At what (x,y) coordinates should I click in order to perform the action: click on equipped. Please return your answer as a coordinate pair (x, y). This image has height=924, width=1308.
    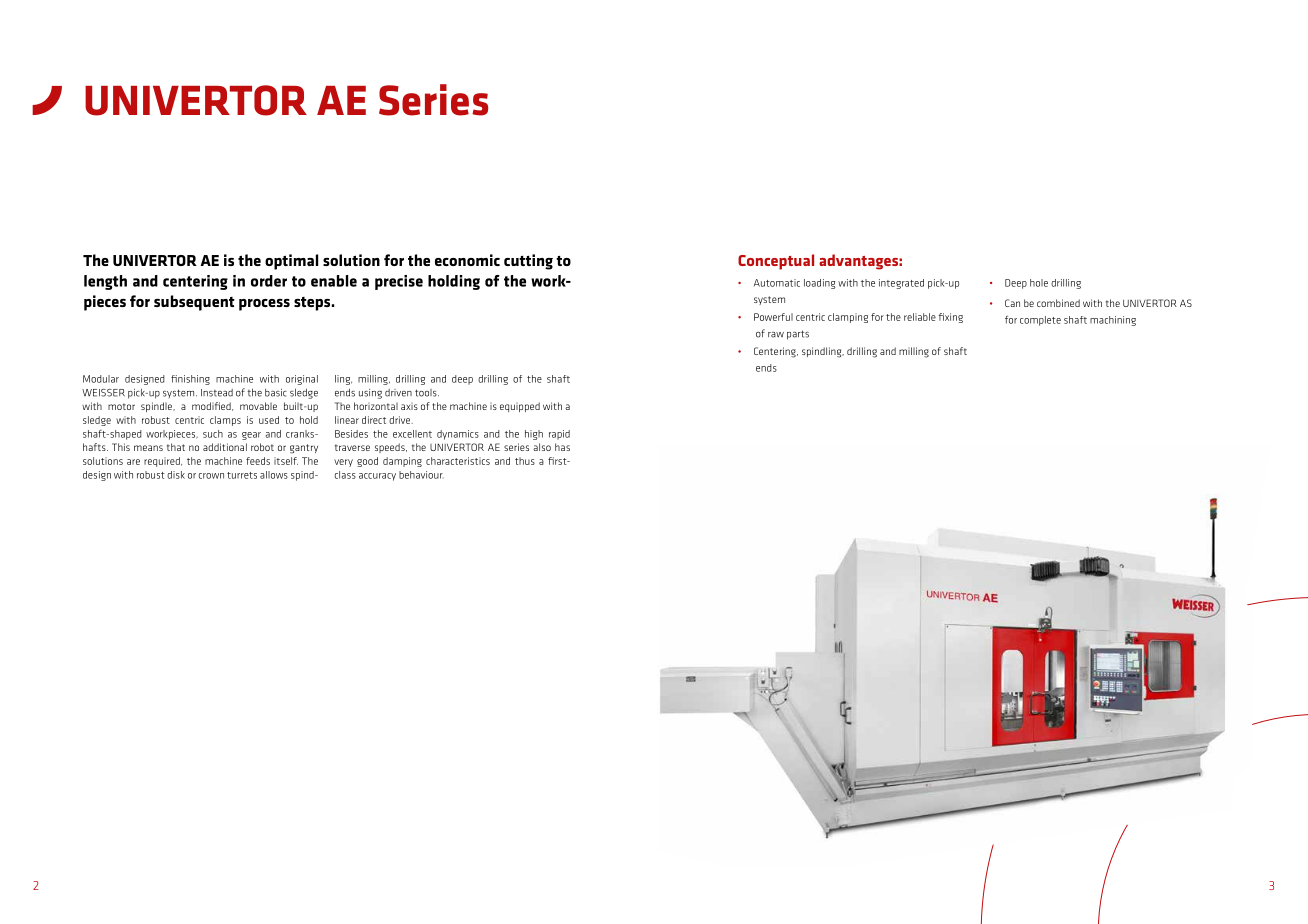
    Looking at the image, I should click on (520, 407).
